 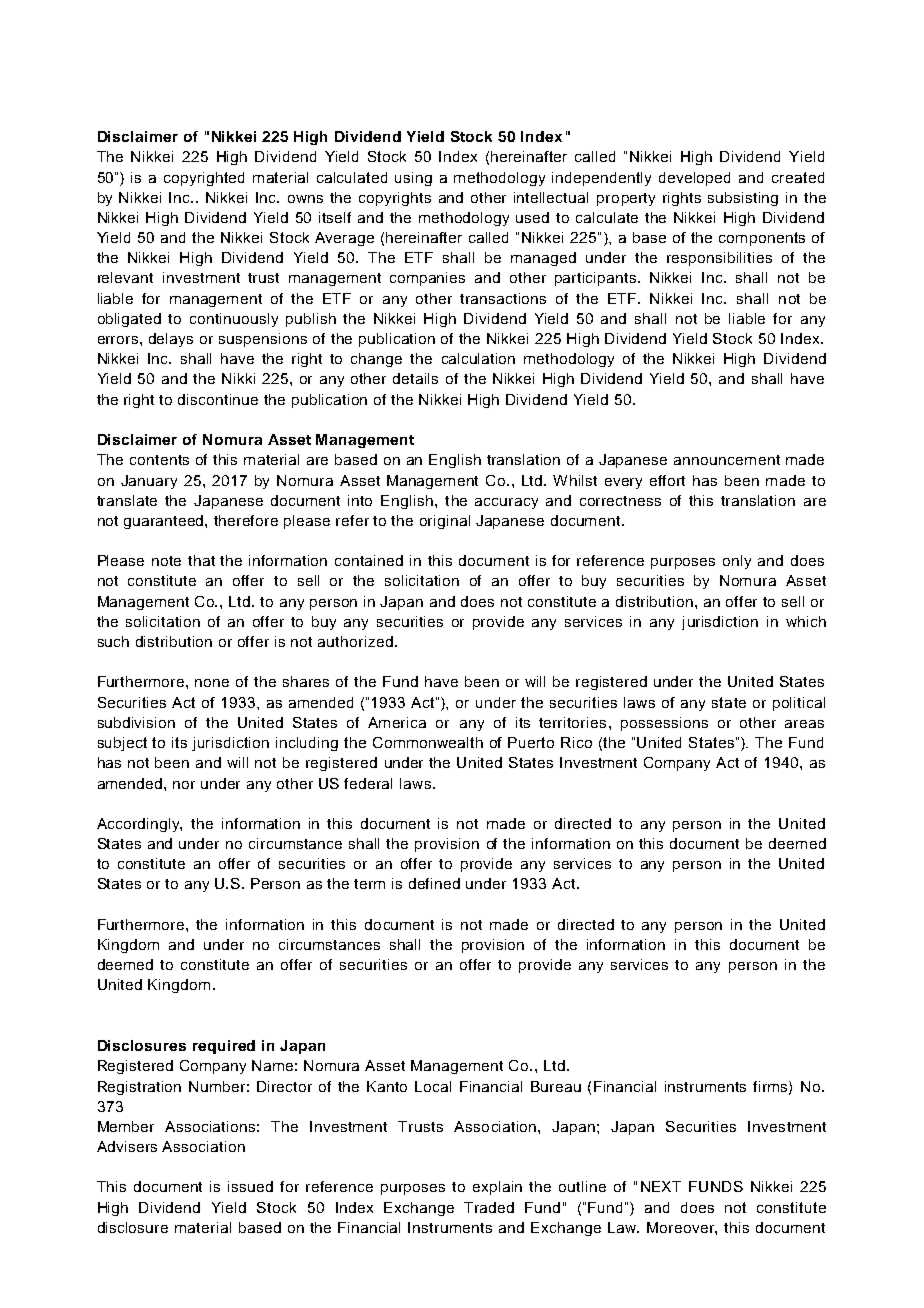 I want to click on subsisting, so click(x=743, y=199).
